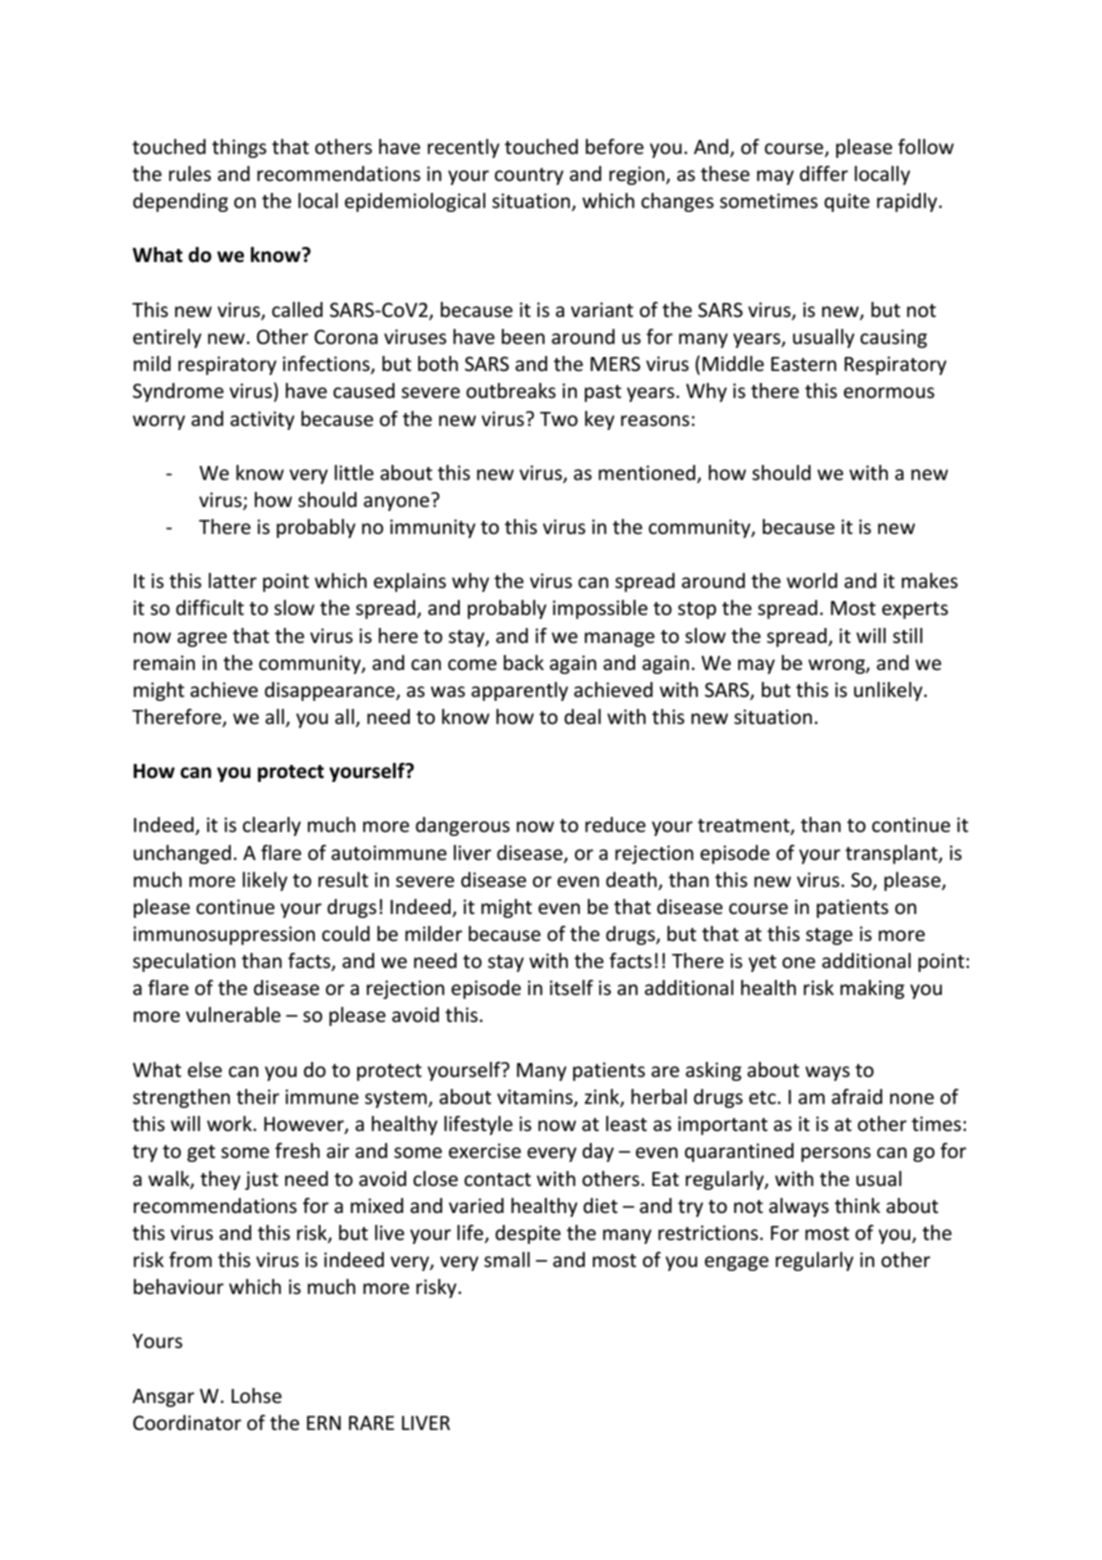  I want to click on reduce, so click(615, 825).
